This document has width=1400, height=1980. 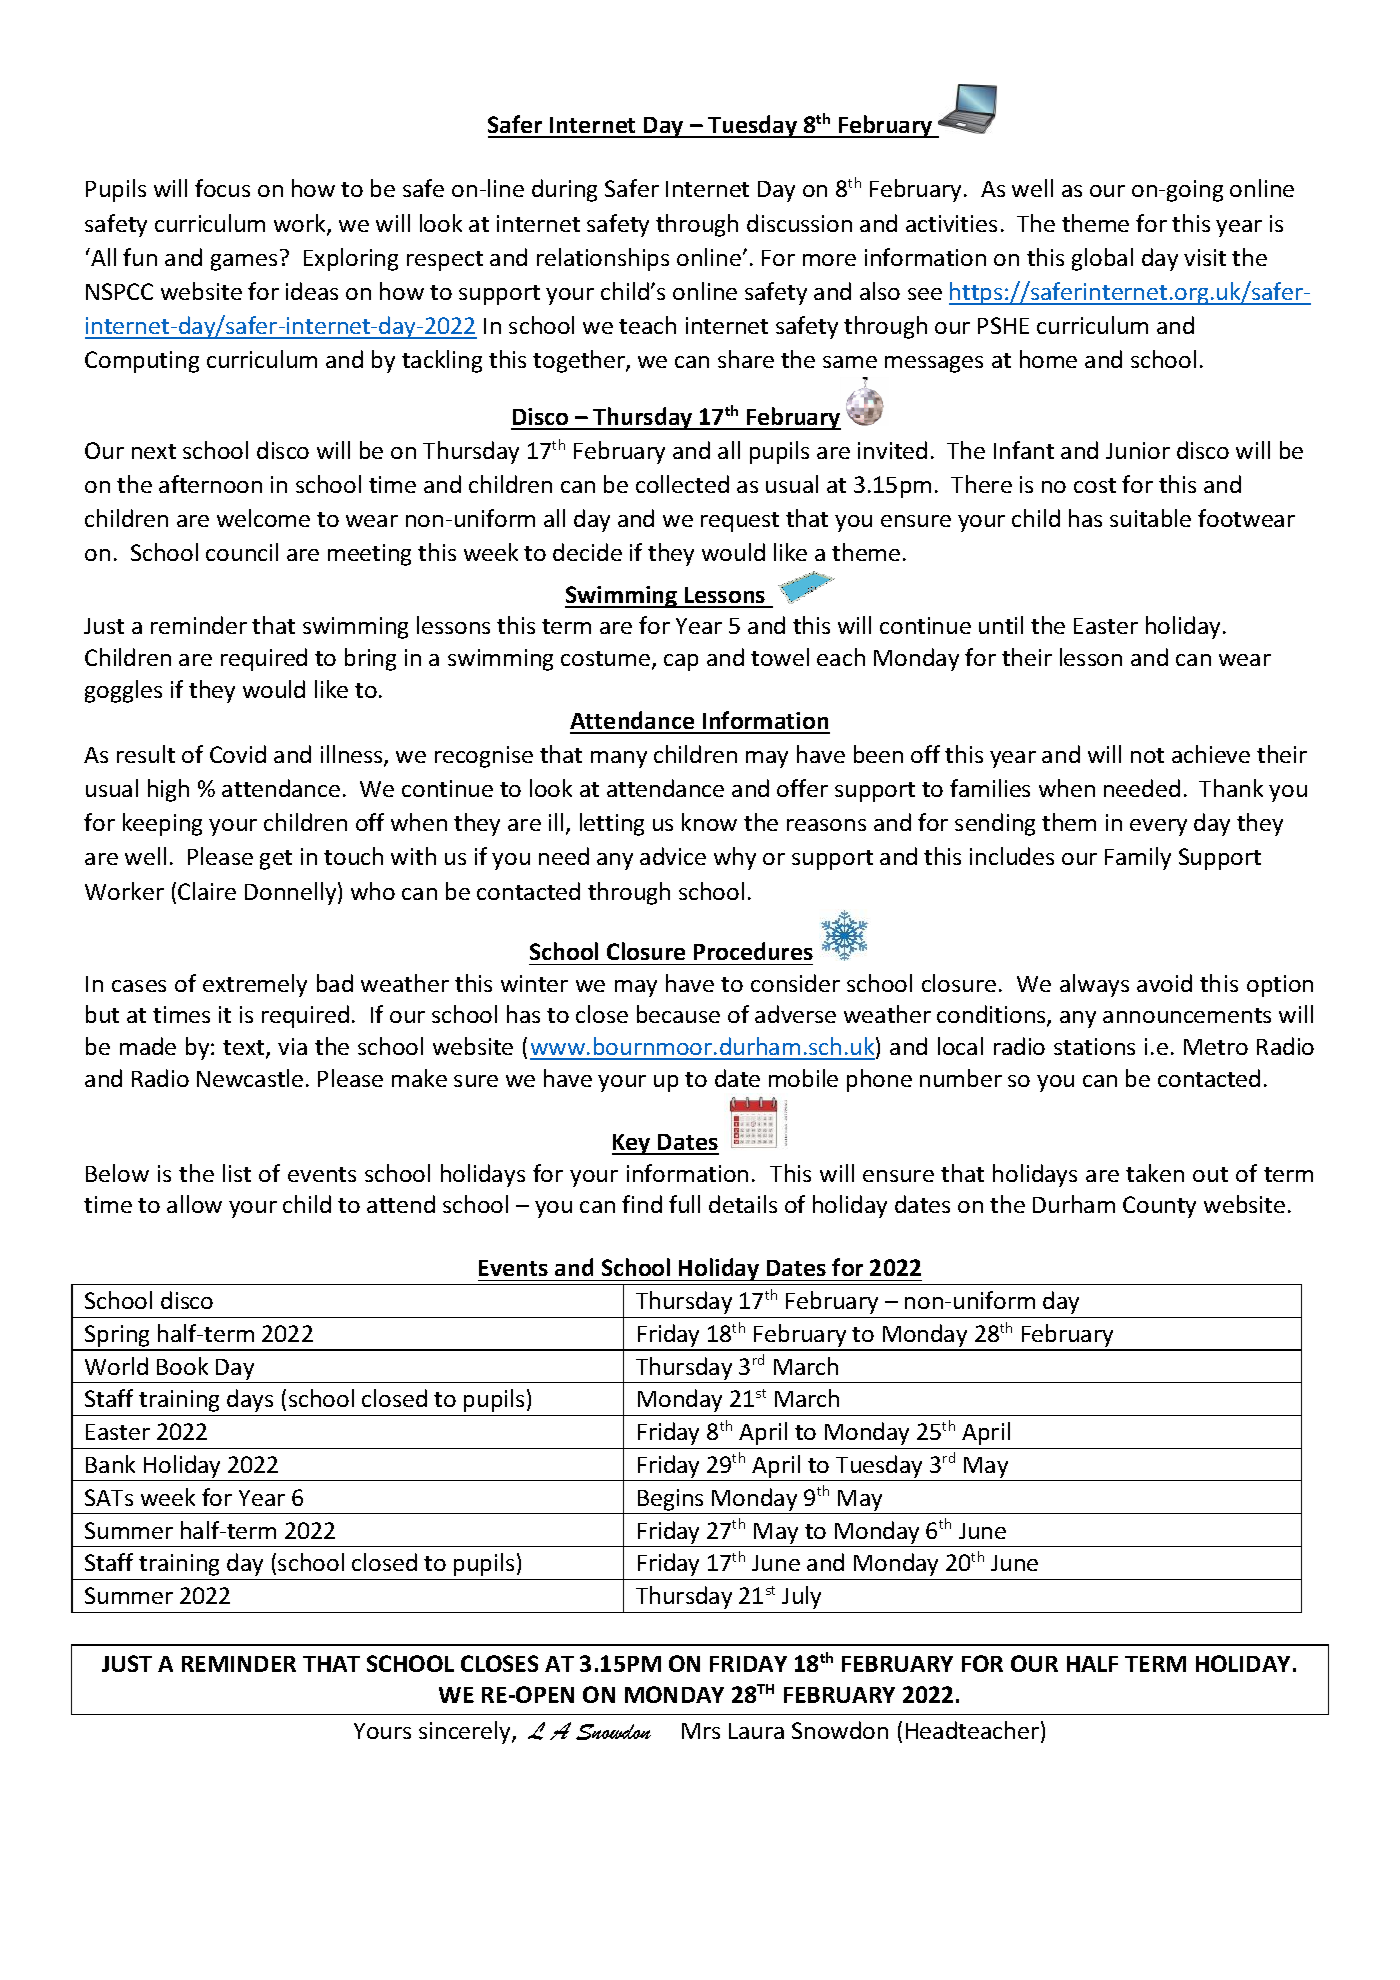 What do you see at coordinates (801, 1597) in the document?
I see `July` at bounding box center [801, 1597].
